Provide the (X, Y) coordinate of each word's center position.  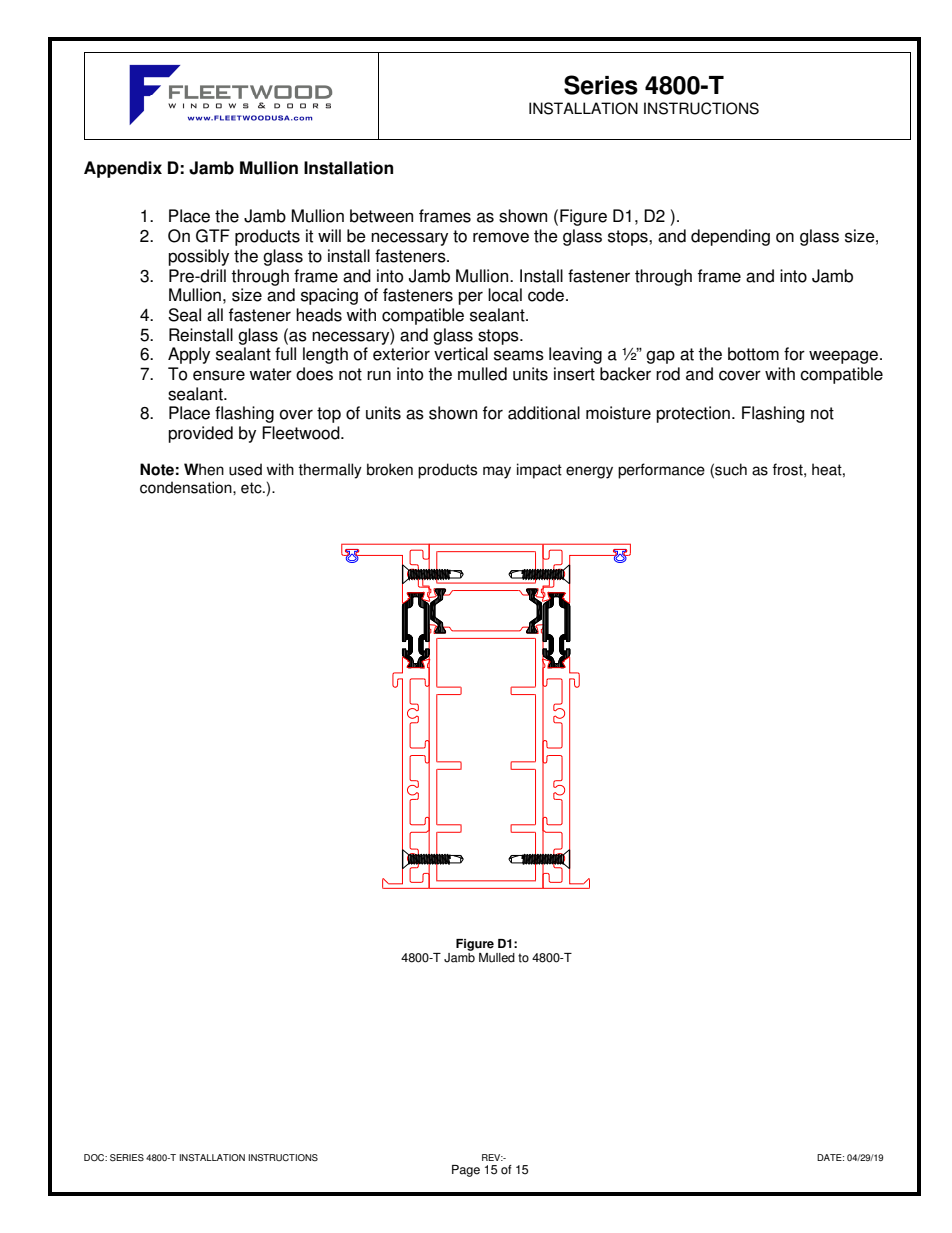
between (381, 216)
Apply (189, 355)
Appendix (123, 169)
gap (660, 357)
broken (390, 469)
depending (730, 237)
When (204, 469)
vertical (461, 354)
